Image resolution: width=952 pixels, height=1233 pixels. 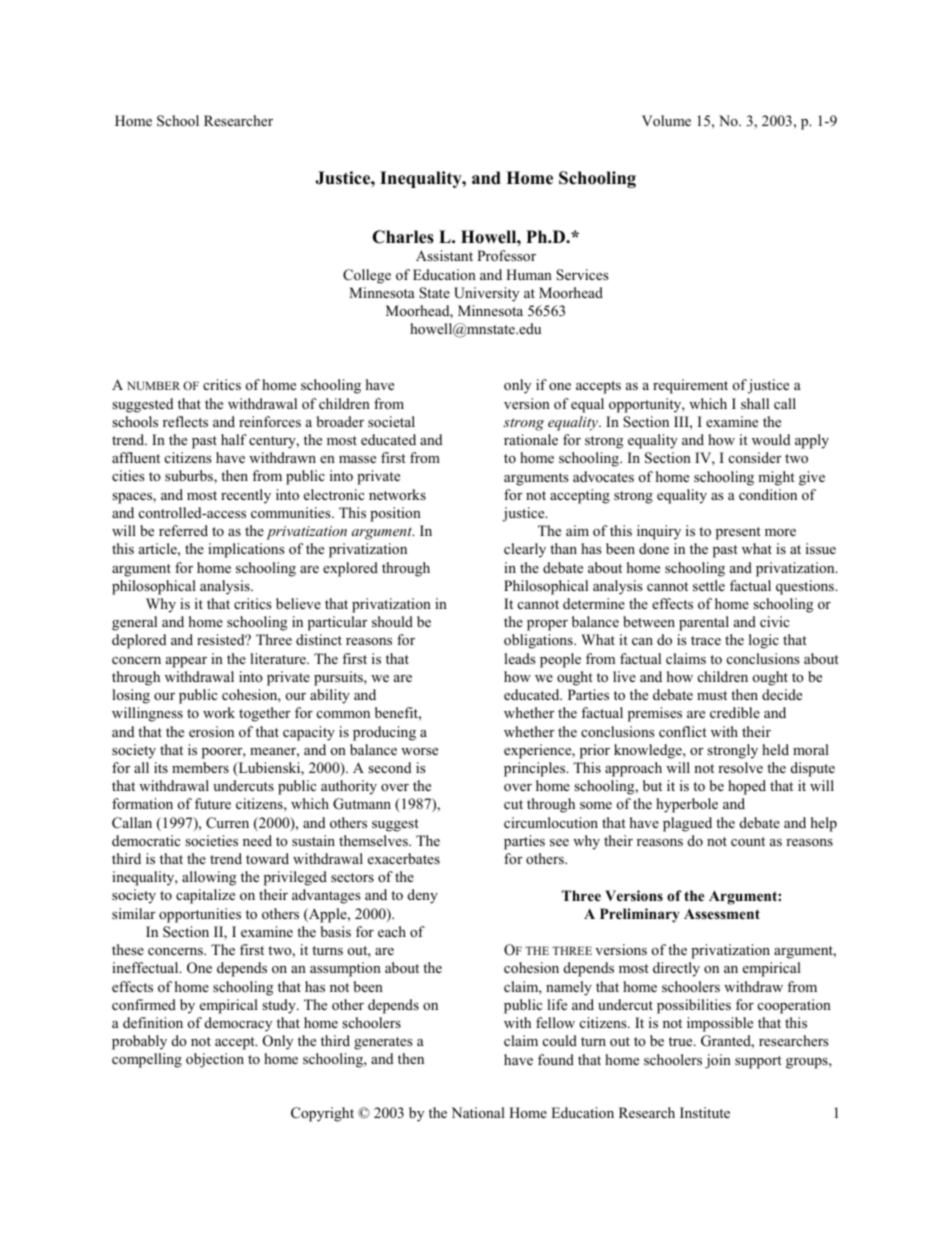 What do you see at coordinates (186, 662) in the screenshot?
I see `appear` at bounding box center [186, 662].
